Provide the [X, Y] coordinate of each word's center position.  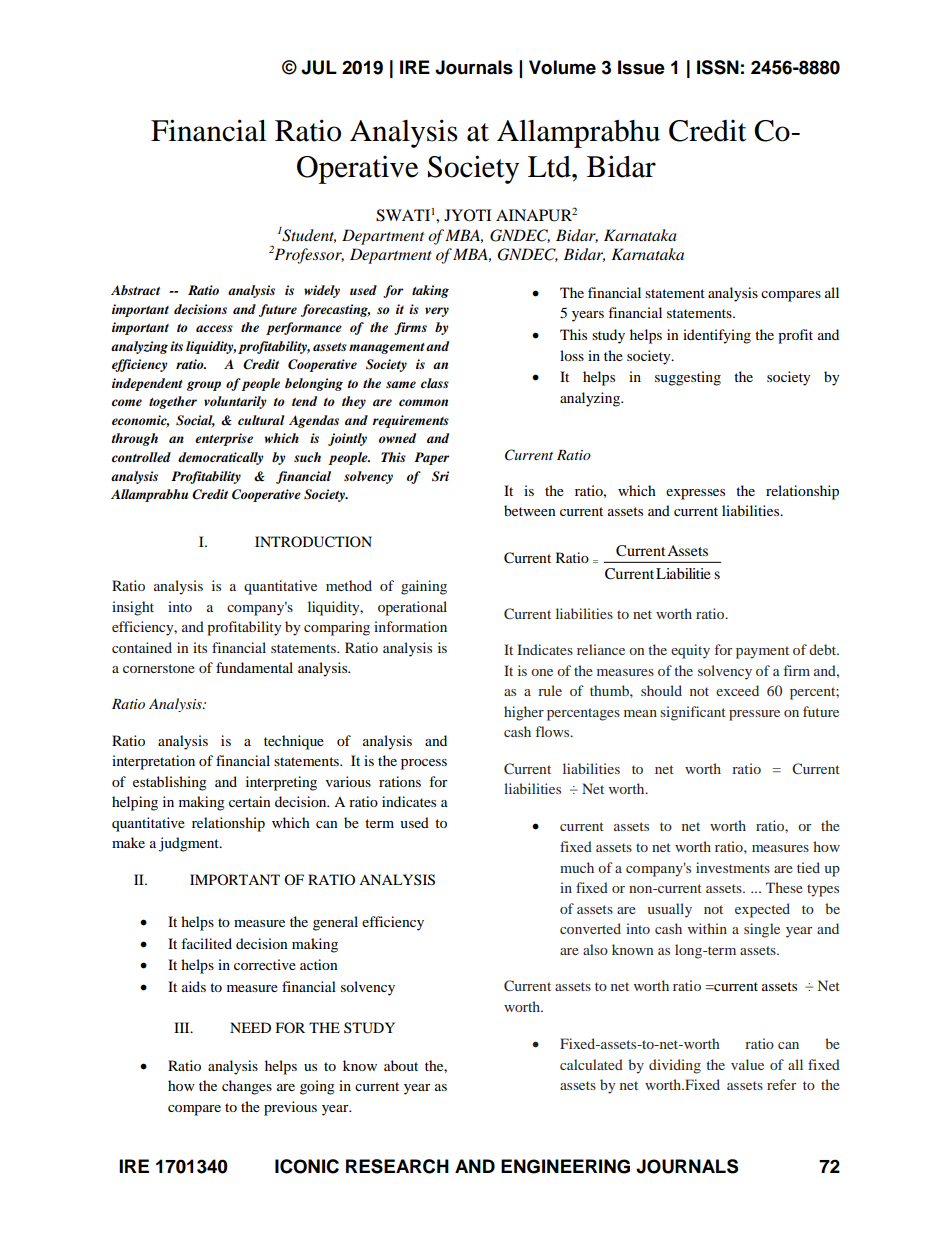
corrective [265, 964]
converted [590, 928]
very [437, 312]
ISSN [718, 67]
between [530, 510]
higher [524, 713]
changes [247, 1087]
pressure [754, 715]
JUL [319, 67]
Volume [562, 67]
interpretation [153, 762]
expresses [695, 494]
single [762, 930]
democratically [221, 458]
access [214, 328]
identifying [717, 336]
